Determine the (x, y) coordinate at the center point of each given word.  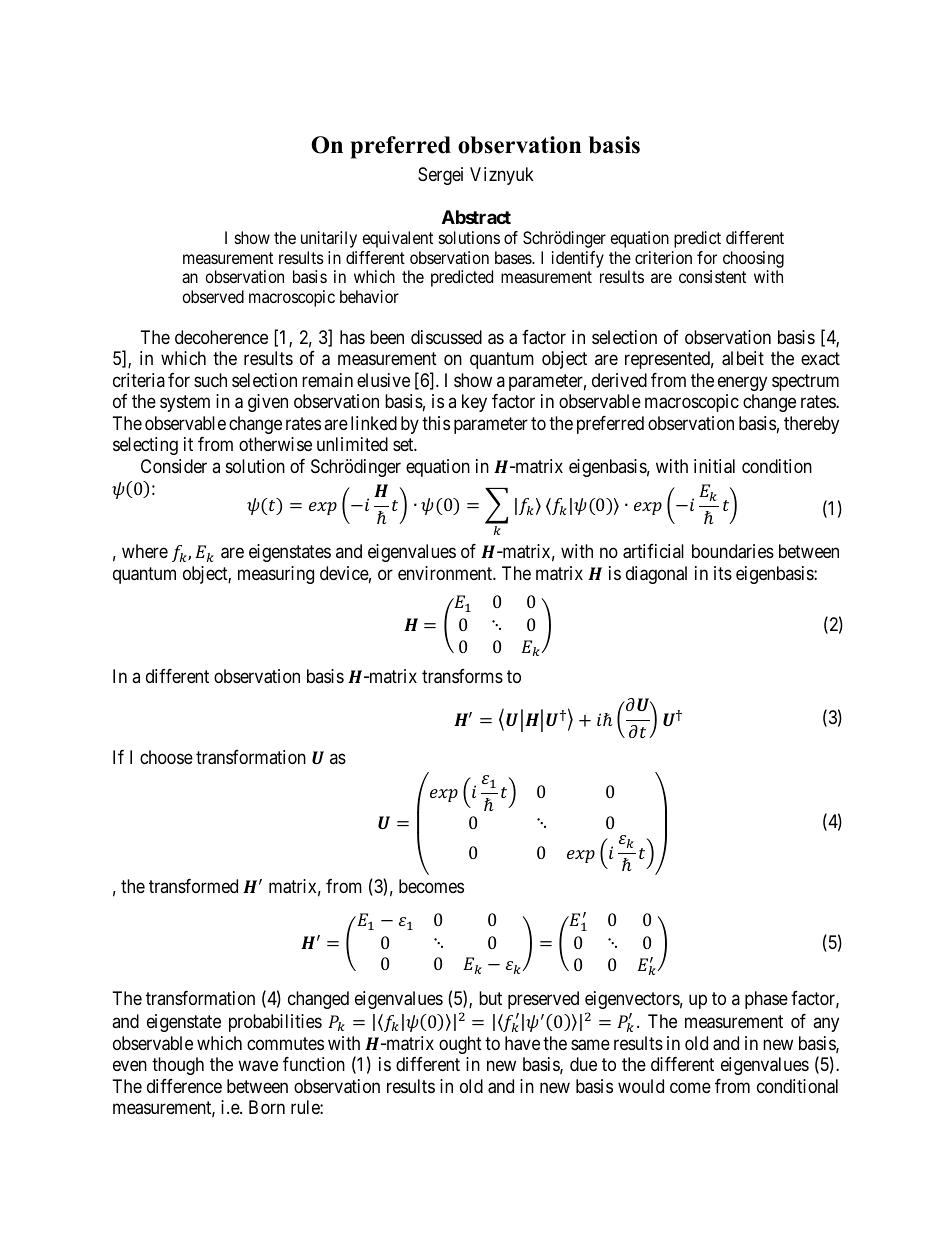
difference (184, 1086)
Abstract (476, 217)
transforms (462, 676)
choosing (753, 259)
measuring (276, 575)
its (723, 573)
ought (460, 1045)
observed (213, 296)
